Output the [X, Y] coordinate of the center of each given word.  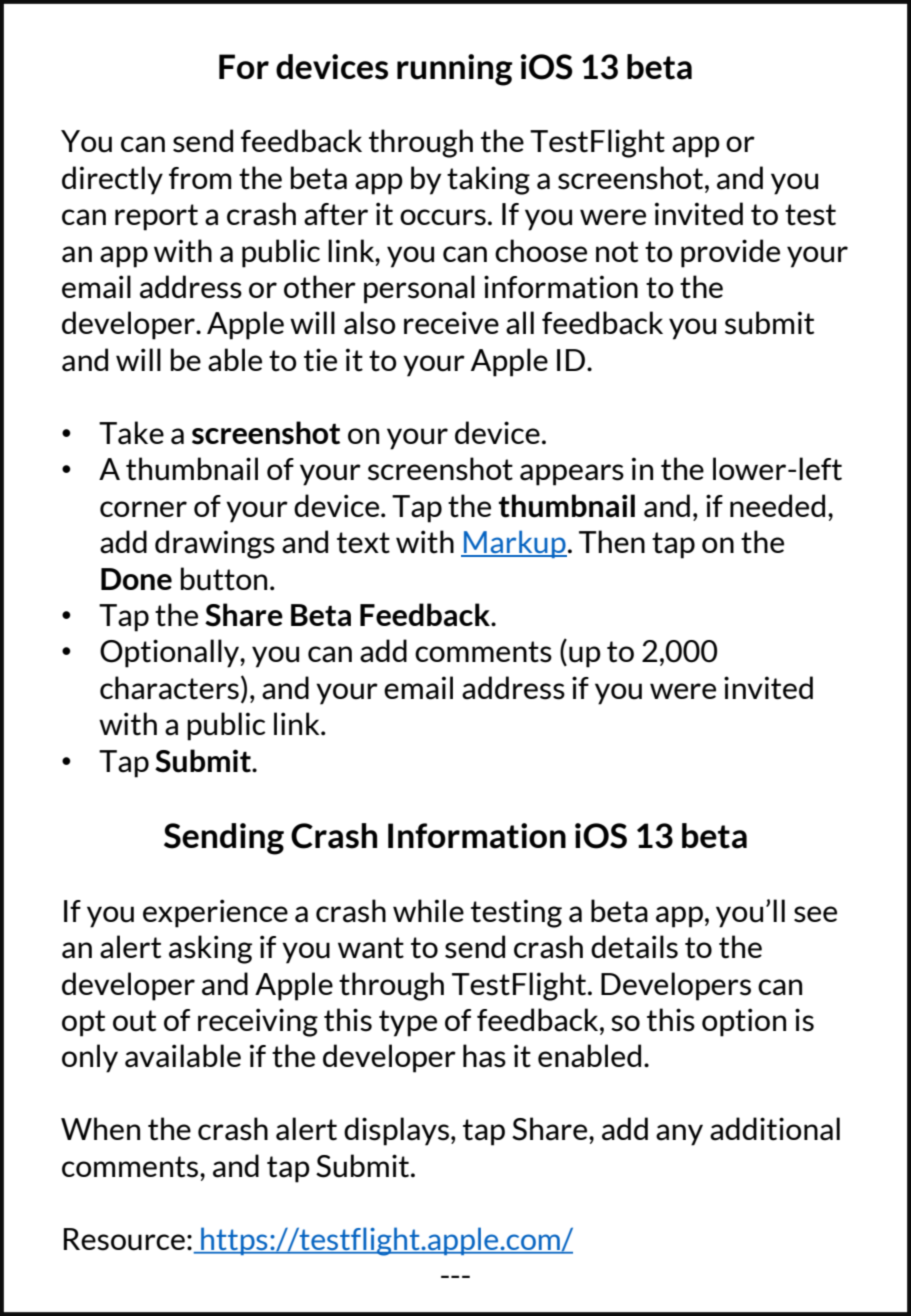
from [200, 178]
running [455, 70]
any [679, 1135]
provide [730, 253]
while [428, 910]
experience [215, 913]
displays [398, 1131]
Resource [124, 1239]
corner [143, 509]
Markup [514, 544]
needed [777, 505]
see [815, 914]
